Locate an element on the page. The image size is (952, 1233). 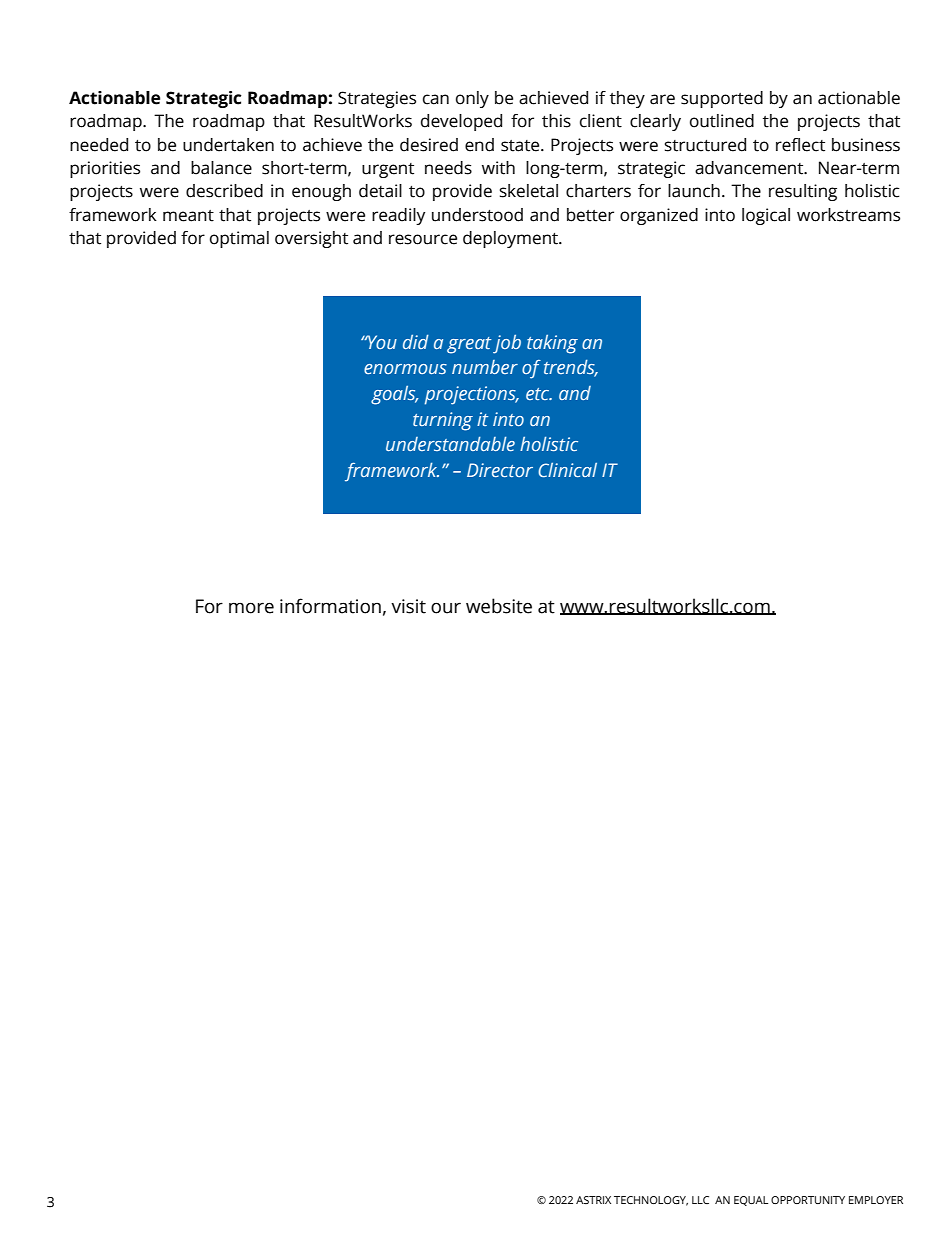
developed is located at coordinates (461, 122).
